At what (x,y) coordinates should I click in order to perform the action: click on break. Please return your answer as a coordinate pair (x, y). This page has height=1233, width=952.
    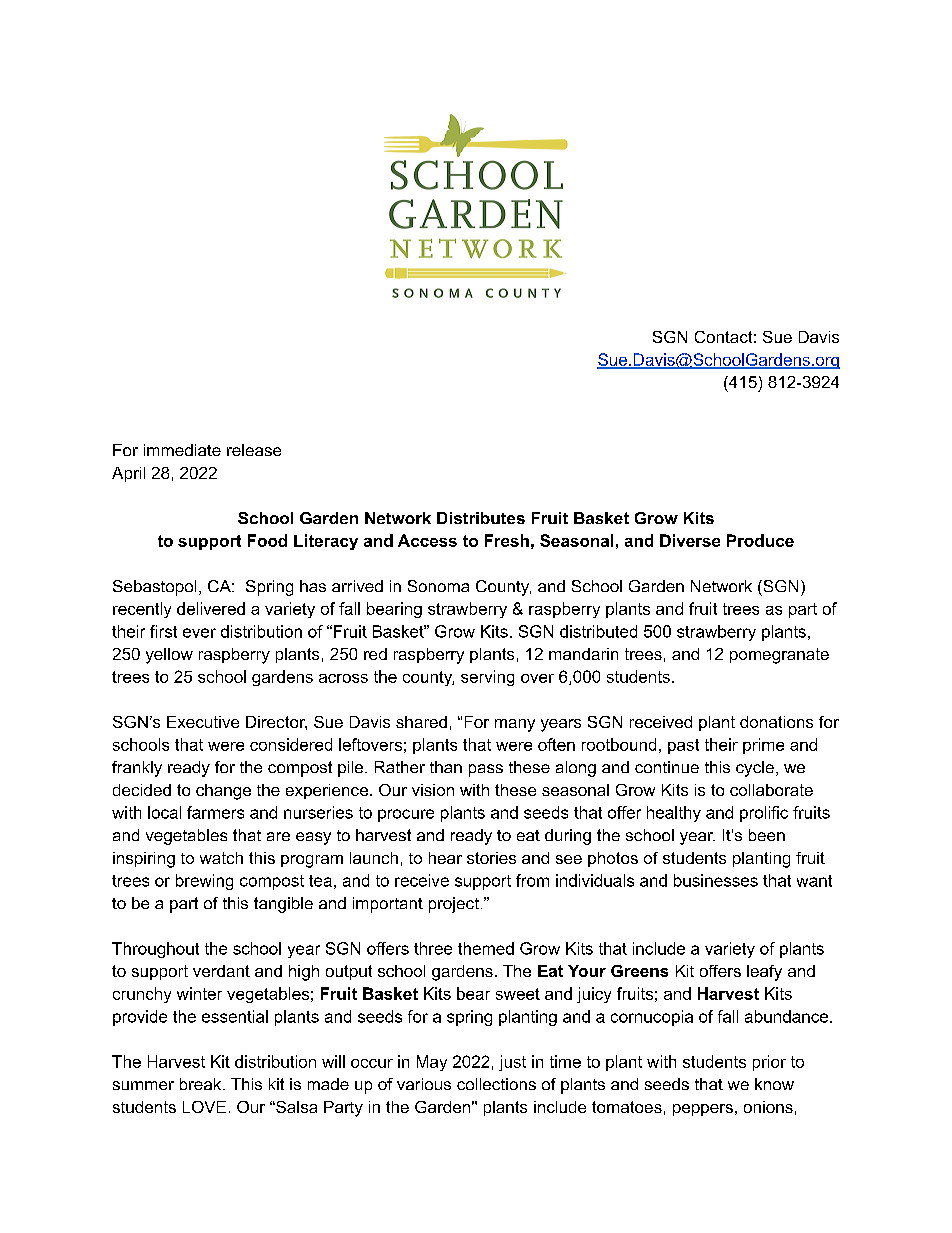
    Looking at the image, I should click on (202, 1084).
